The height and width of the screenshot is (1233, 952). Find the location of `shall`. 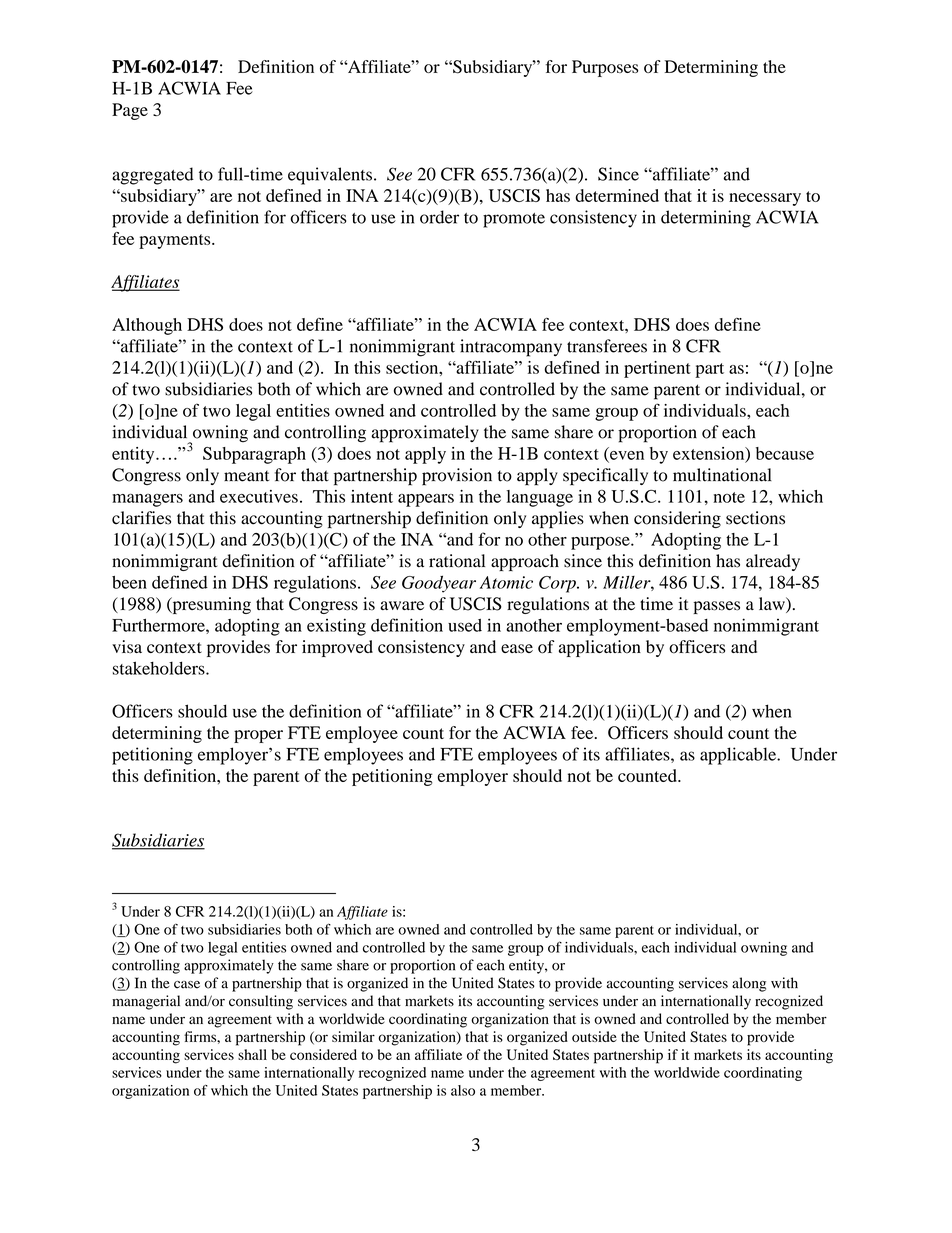

shall is located at coordinates (252, 1054).
